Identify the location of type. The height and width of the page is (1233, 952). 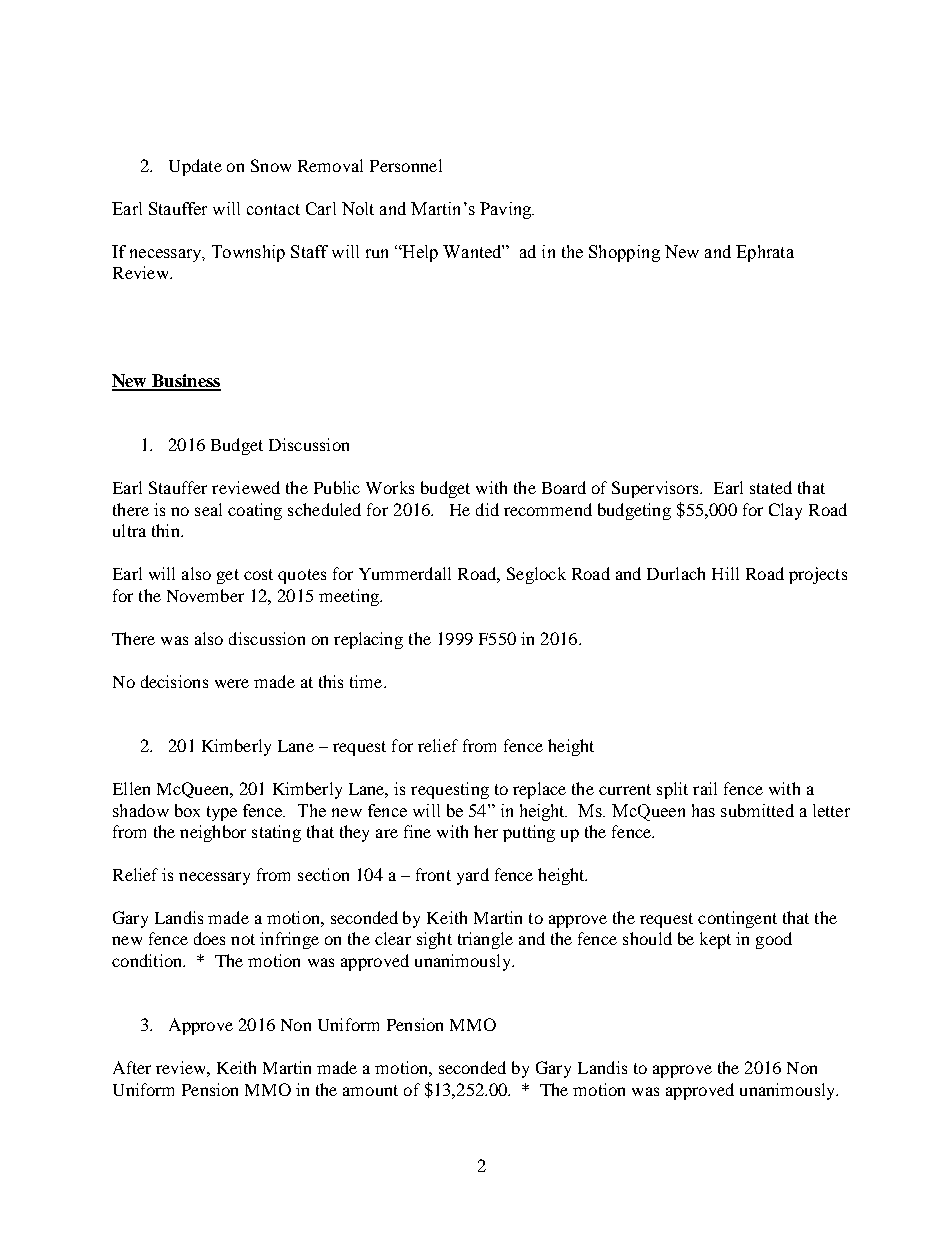
(222, 813).
